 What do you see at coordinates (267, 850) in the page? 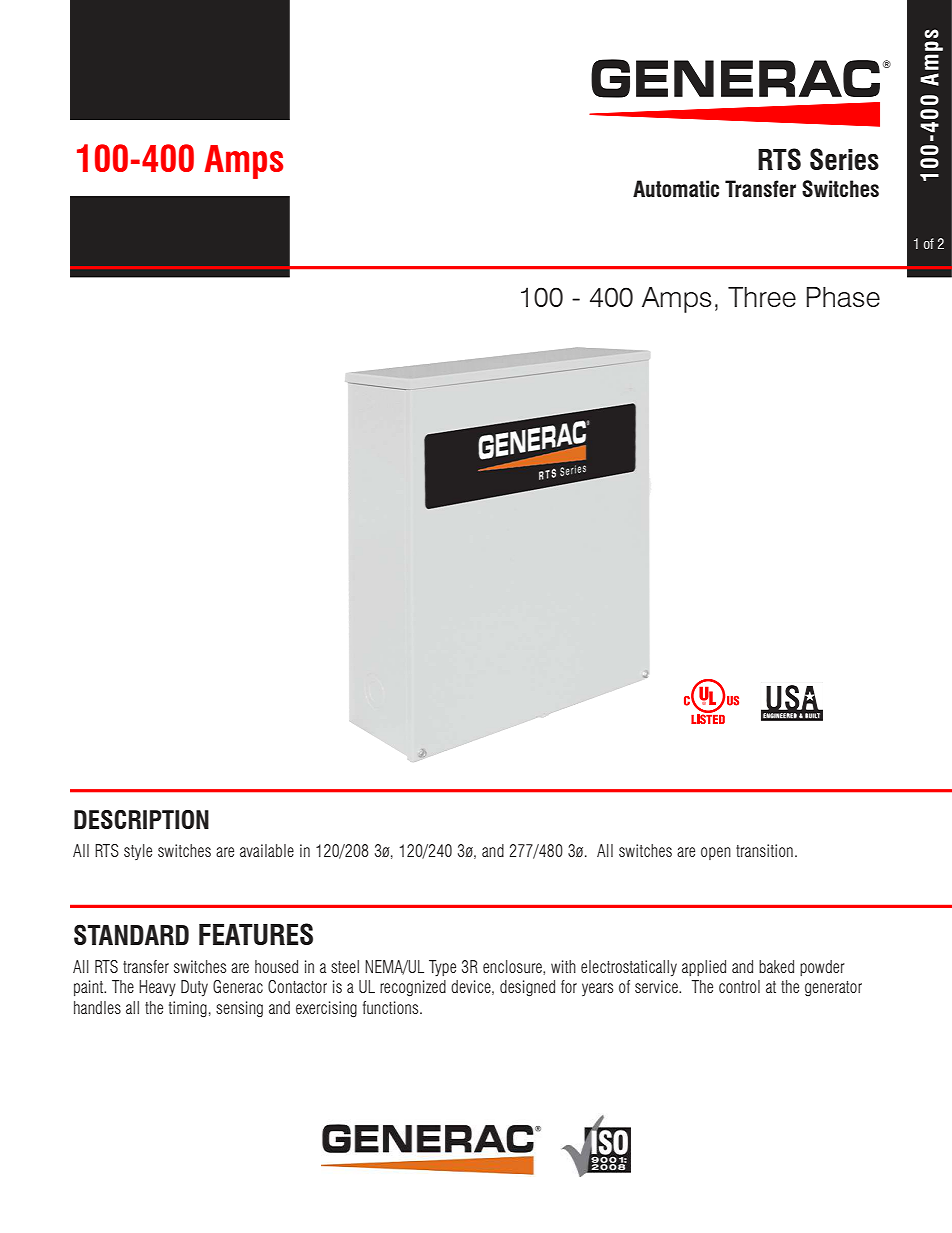
I see `available` at bounding box center [267, 850].
